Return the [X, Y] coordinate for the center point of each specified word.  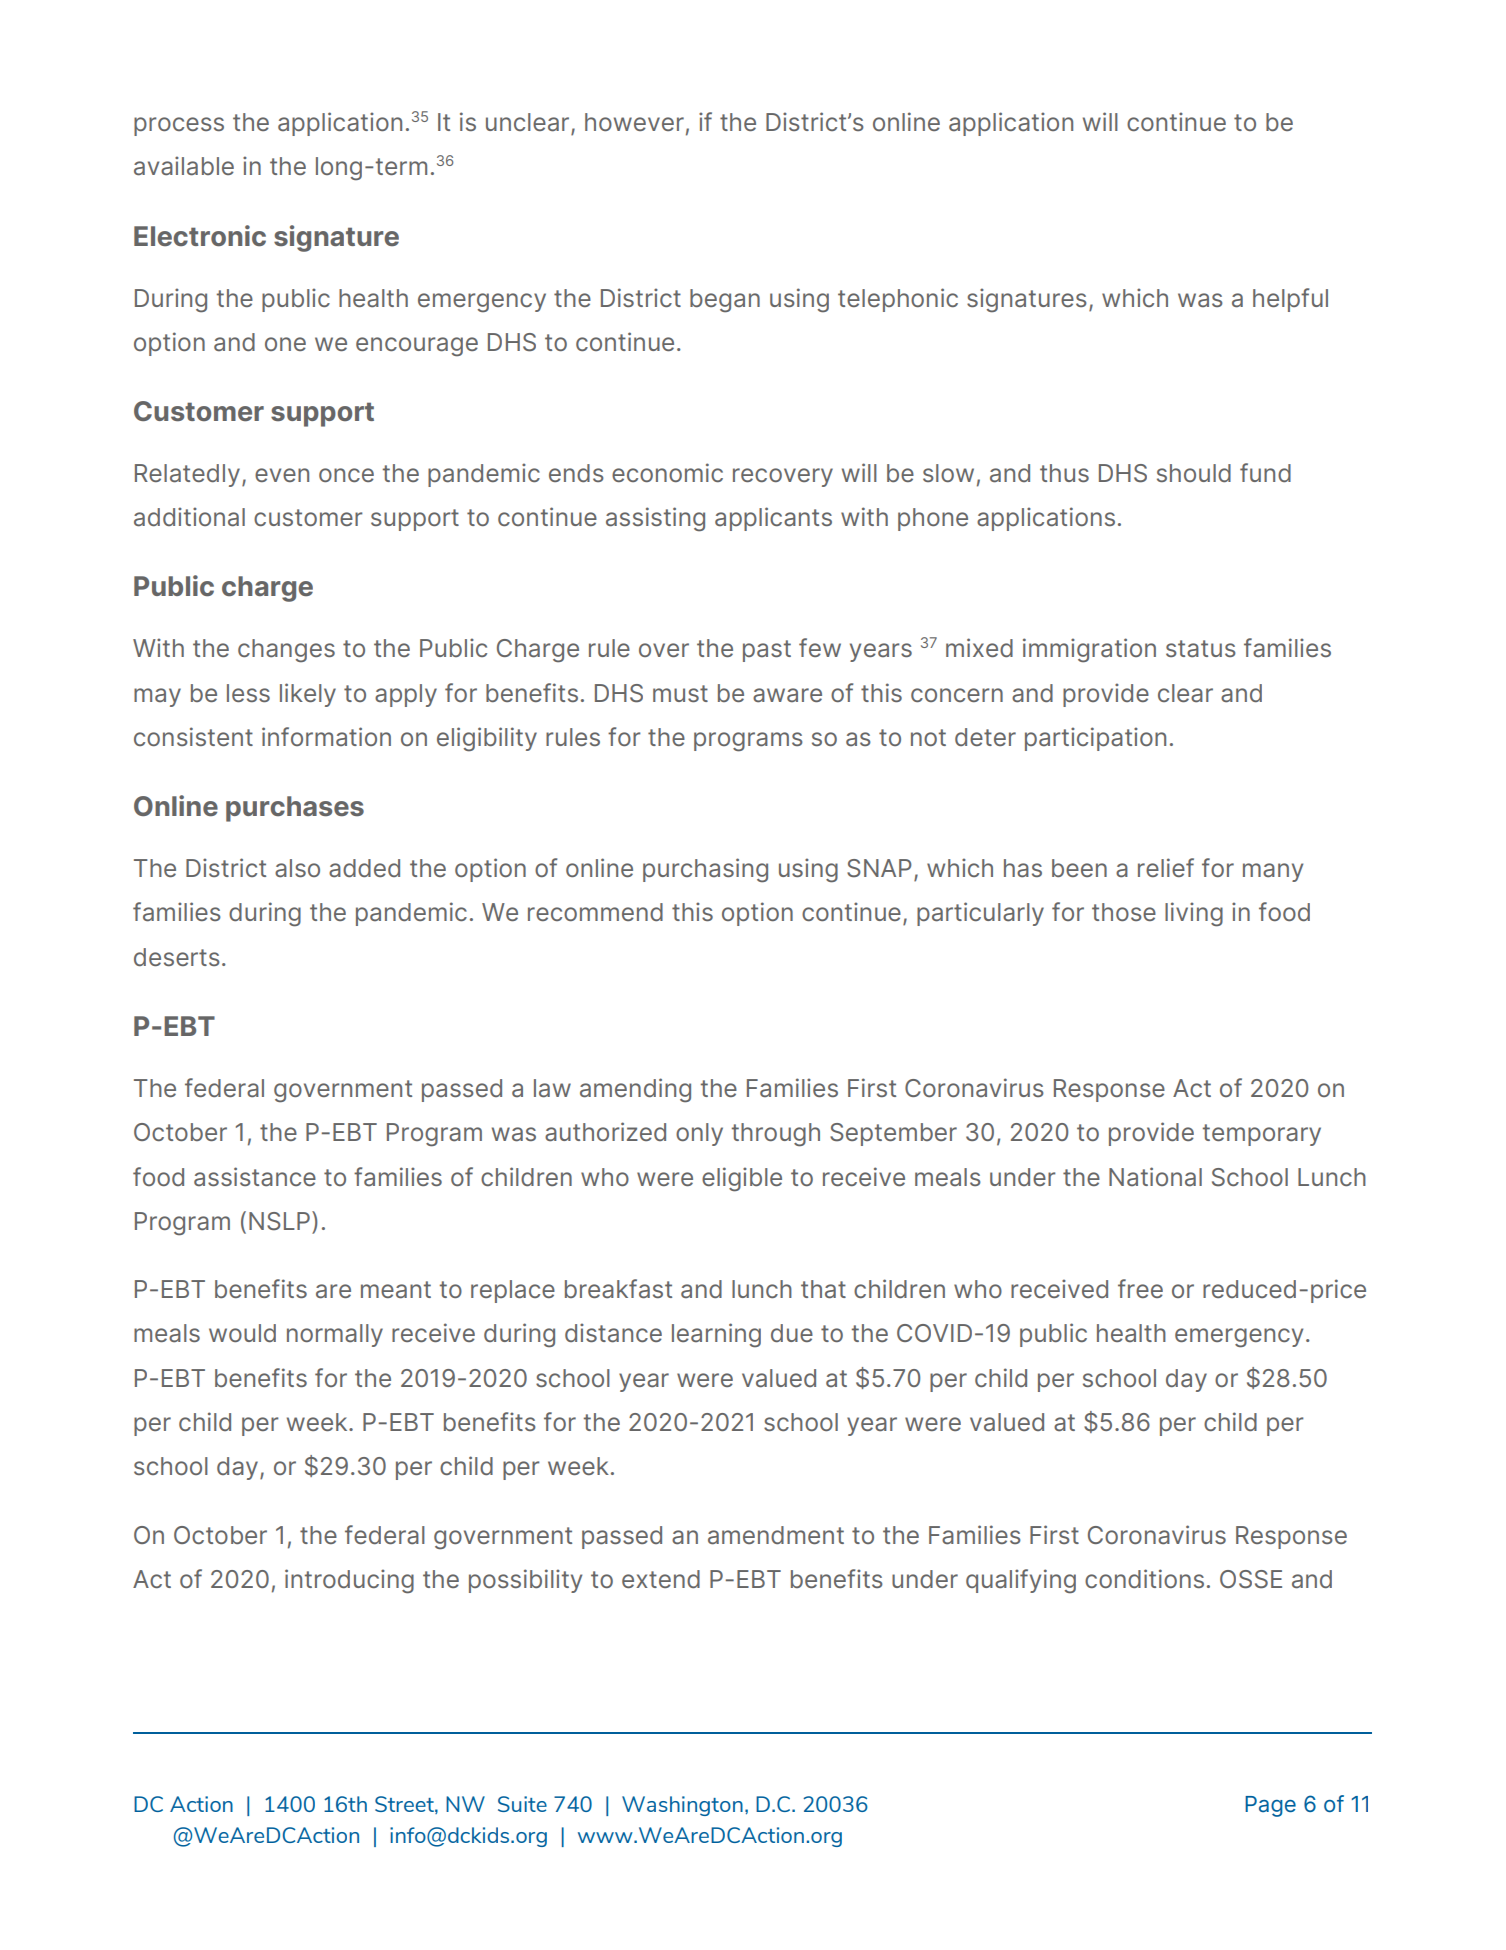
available [184, 166]
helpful [1290, 300]
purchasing [705, 870]
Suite [522, 1804]
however [634, 122]
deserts [177, 957]
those [1124, 912]
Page [1270, 1806]
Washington [682, 1806]
